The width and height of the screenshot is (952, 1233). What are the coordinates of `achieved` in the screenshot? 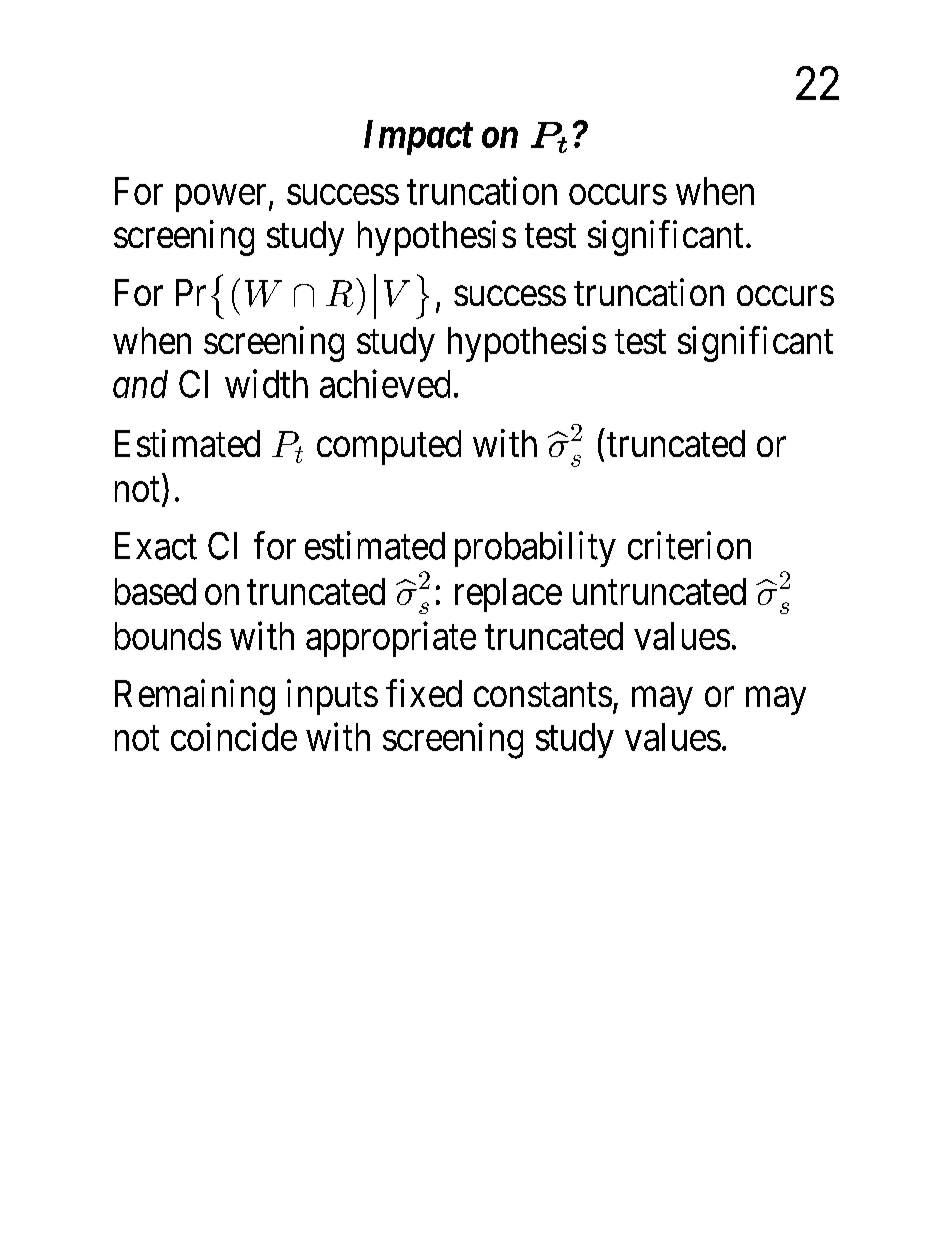 It's located at (385, 384).
